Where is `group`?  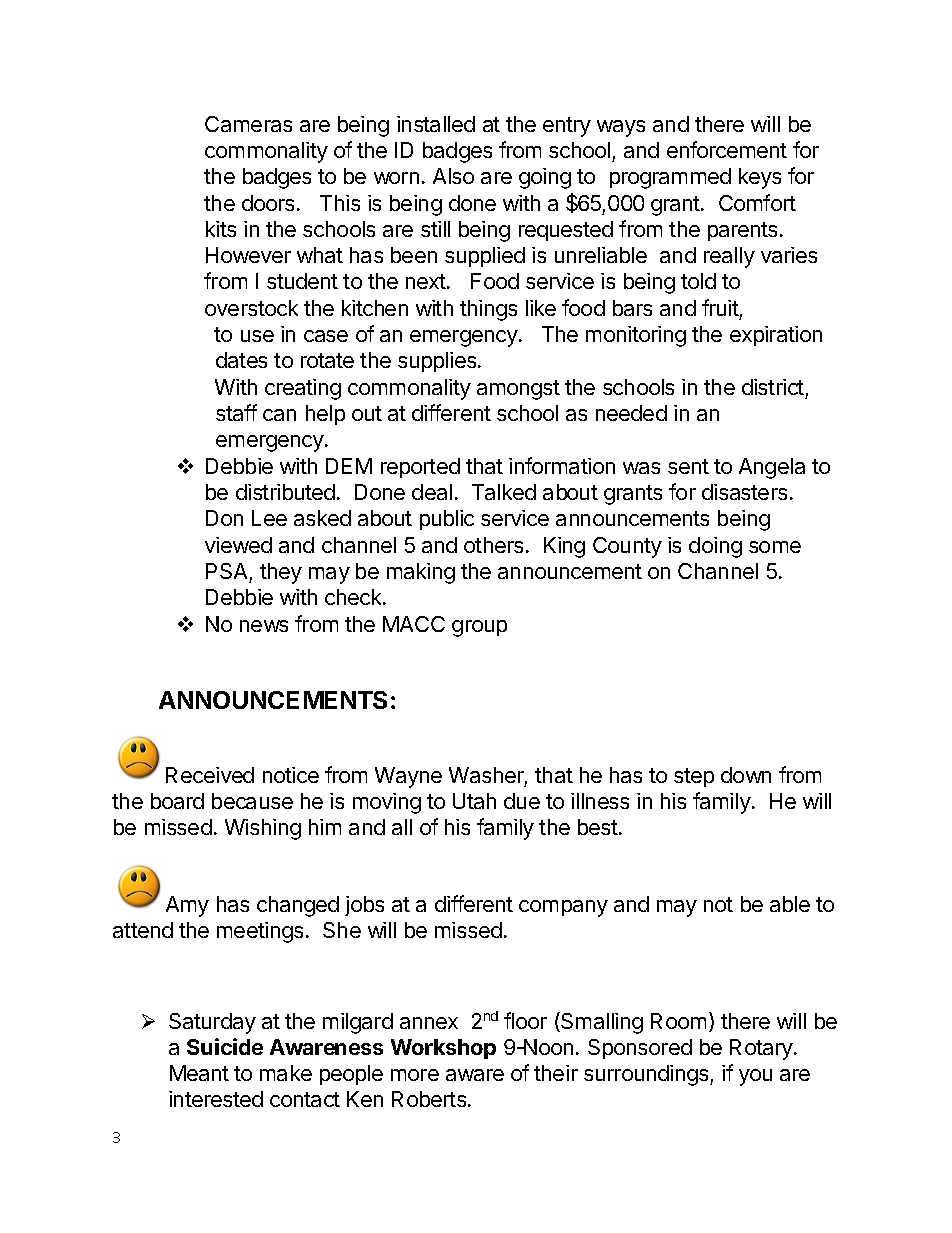 group is located at coordinates (479, 628).
